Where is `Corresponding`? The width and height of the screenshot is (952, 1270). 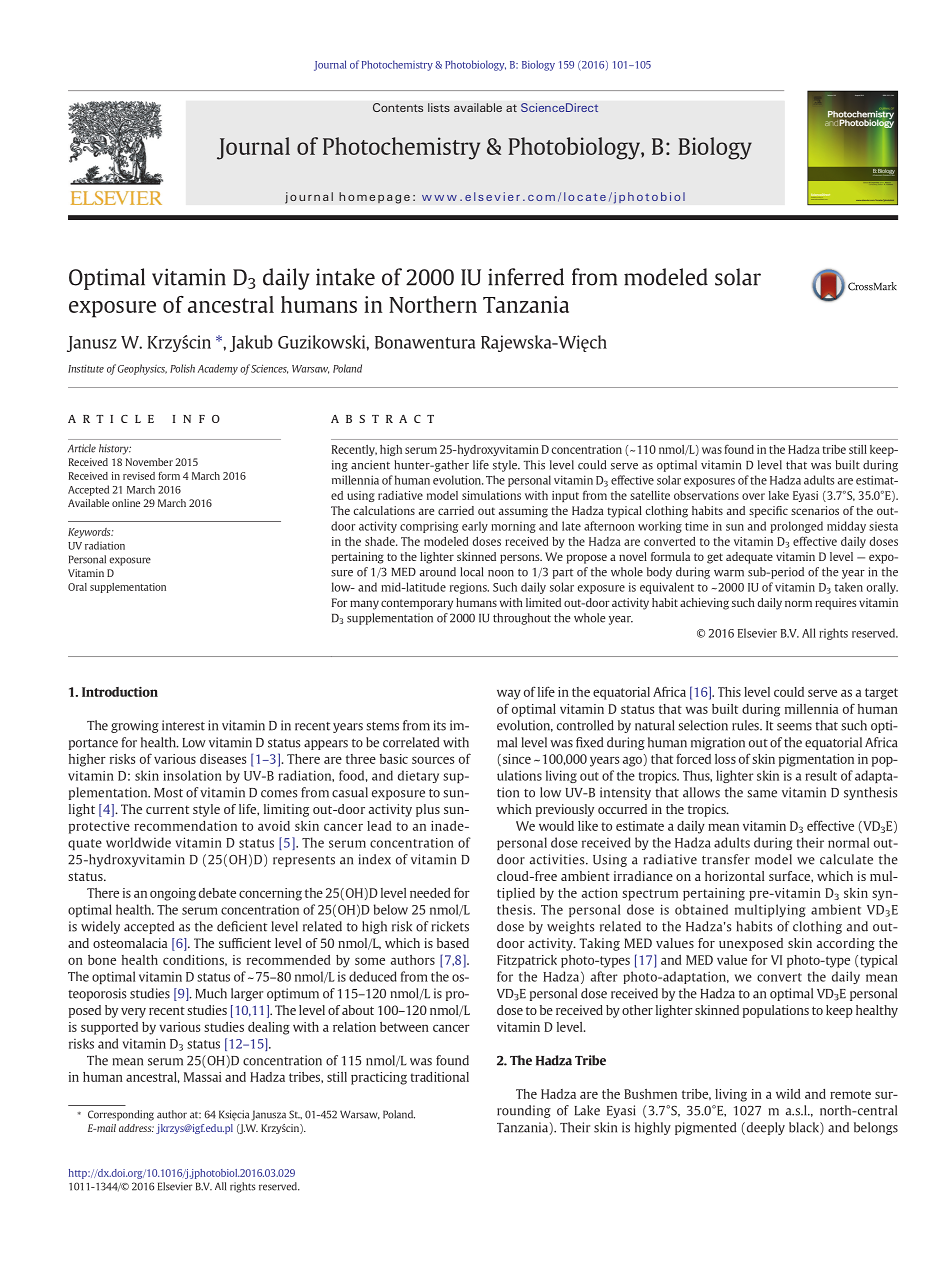
Corresponding is located at coordinates (121, 1115).
